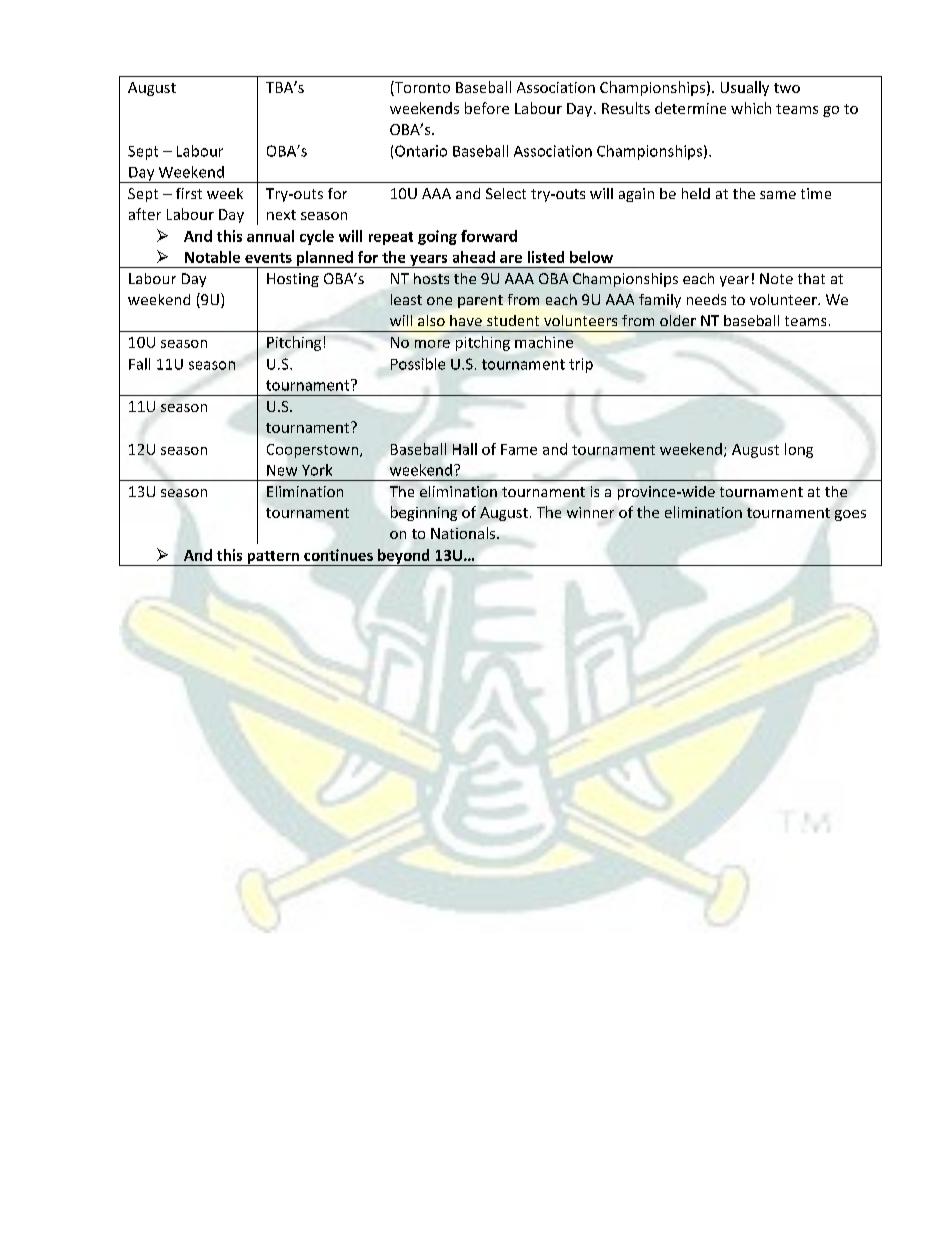 This image has width=952, height=1233. Describe the element at coordinates (850, 515) in the image. I see `goes` at that location.
